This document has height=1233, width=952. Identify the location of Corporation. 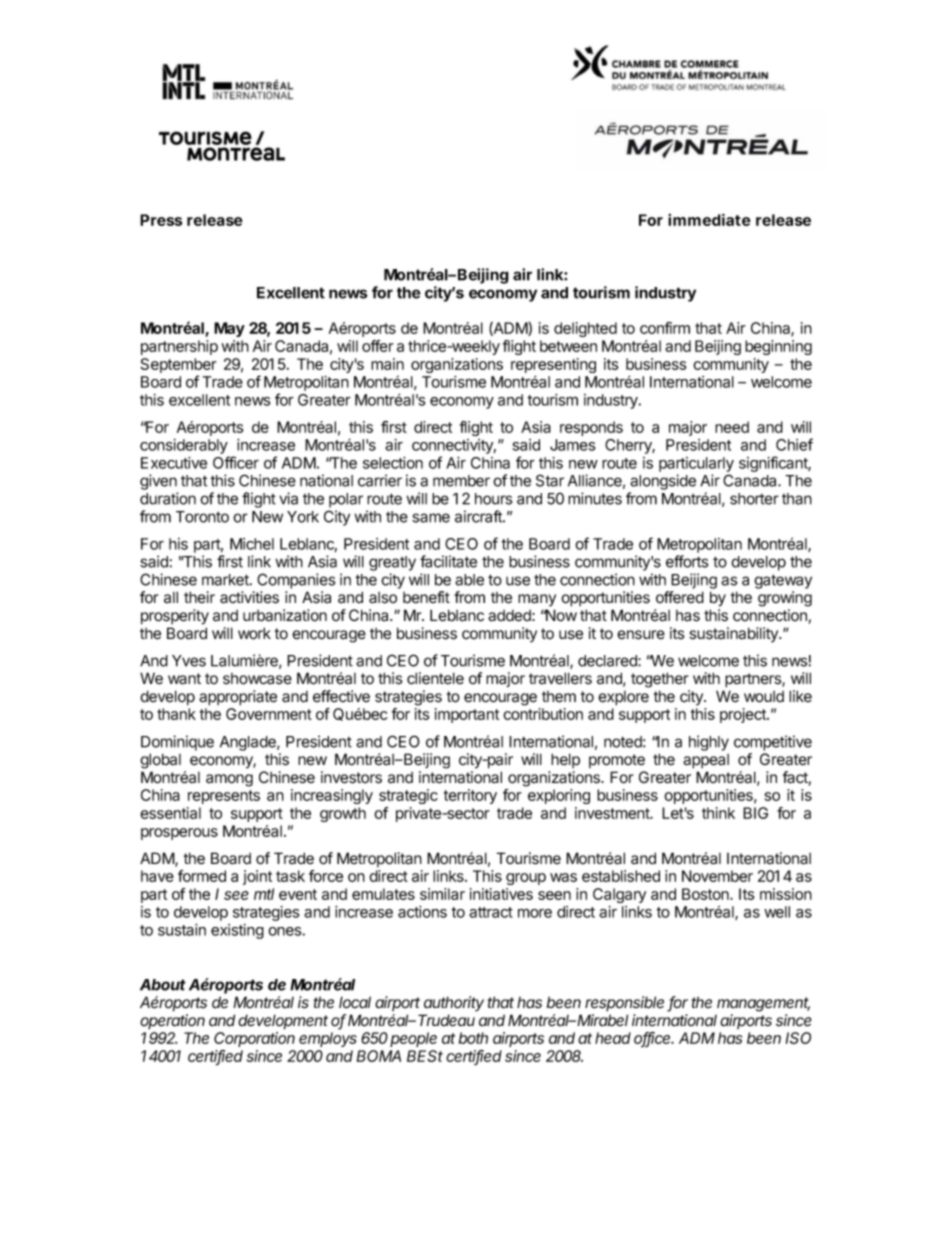
(254, 1039).
